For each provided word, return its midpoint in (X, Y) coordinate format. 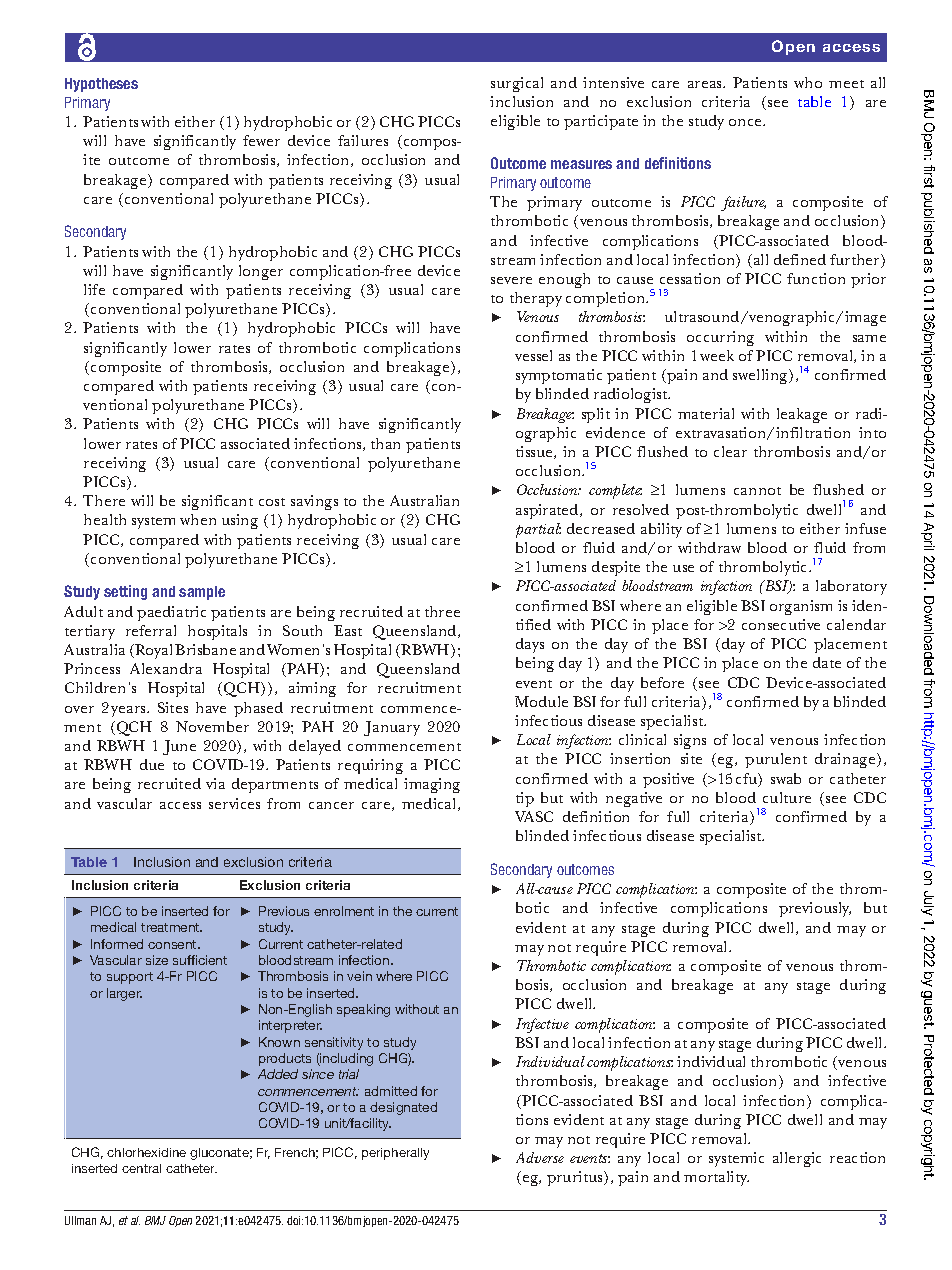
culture (787, 797)
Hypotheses (101, 85)
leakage (802, 415)
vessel (533, 355)
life (94, 289)
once (746, 122)
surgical (517, 84)
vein (359, 976)
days (530, 645)
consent (173, 944)
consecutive (781, 624)
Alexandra (166, 668)
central (141, 1168)
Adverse (540, 1157)
